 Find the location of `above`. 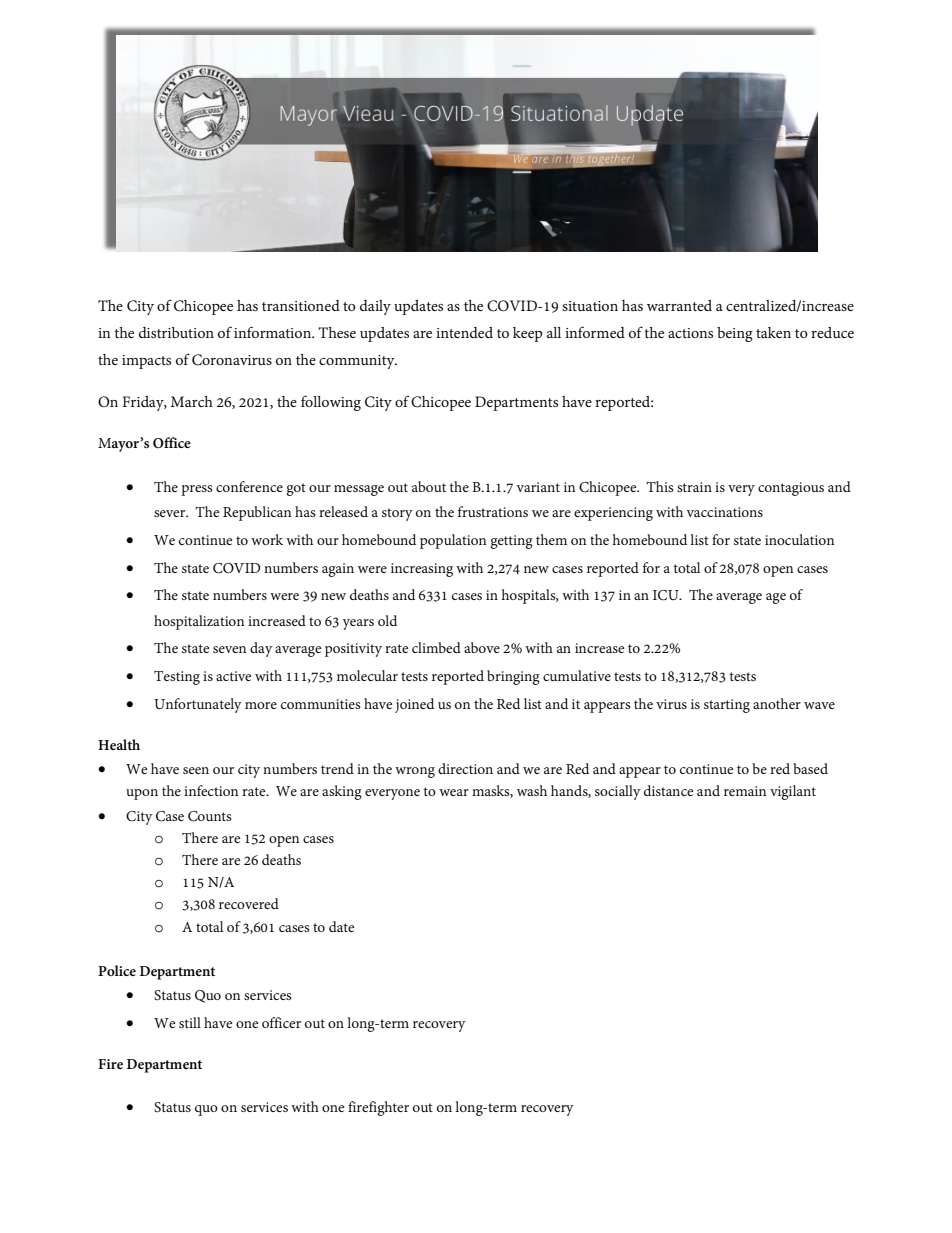

above is located at coordinates (482, 647).
